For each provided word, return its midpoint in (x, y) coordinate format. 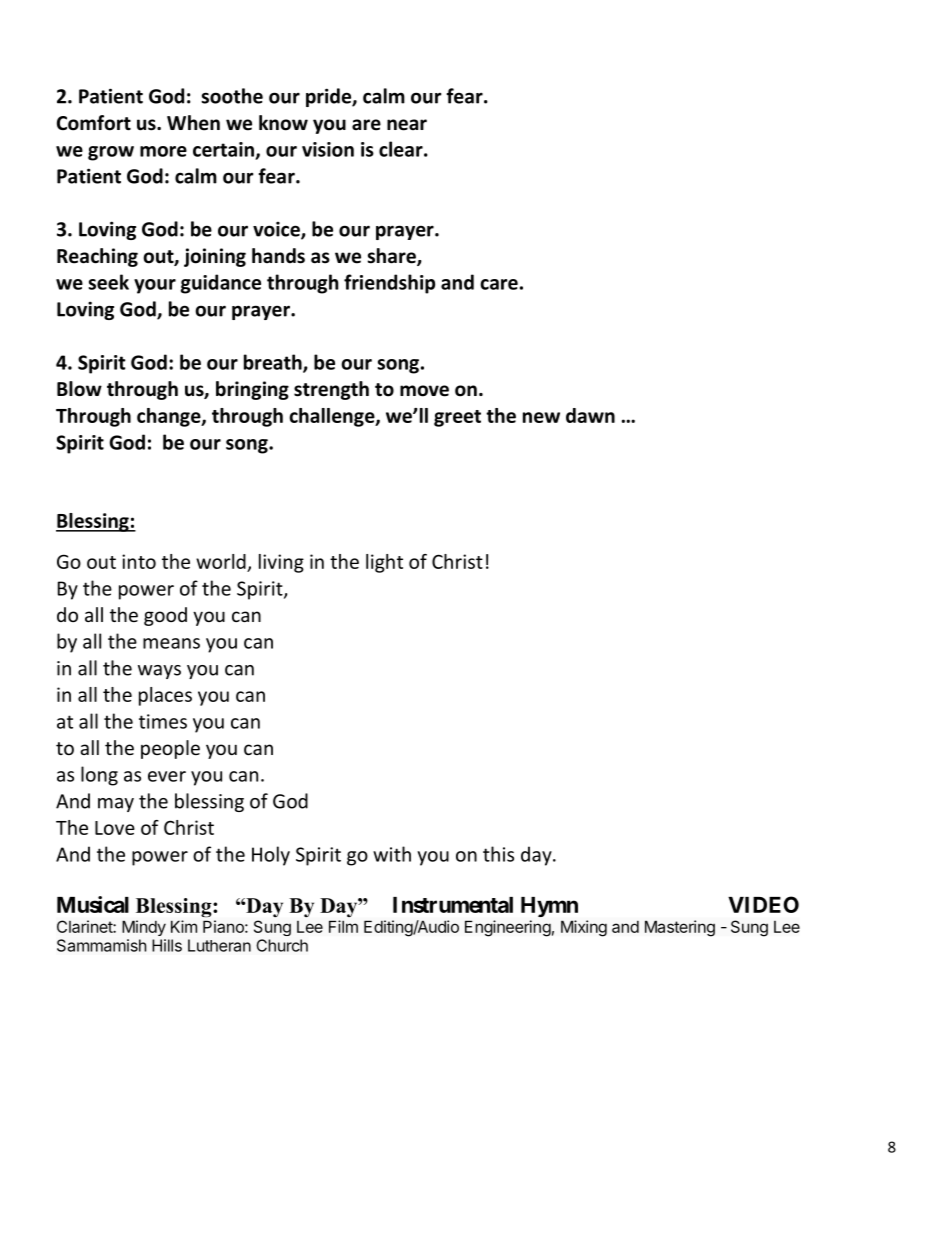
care (499, 284)
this (498, 854)
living (281, 563)
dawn (590, 415)
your (155, 286)
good (165, 616)
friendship (389, 284)
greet (457, 418)
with (392, 854)
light (384, 563)
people (170, 749)
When (193, 123)
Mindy (144, 928)
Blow (79, 389)
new (541, 417)
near (407, 125)
